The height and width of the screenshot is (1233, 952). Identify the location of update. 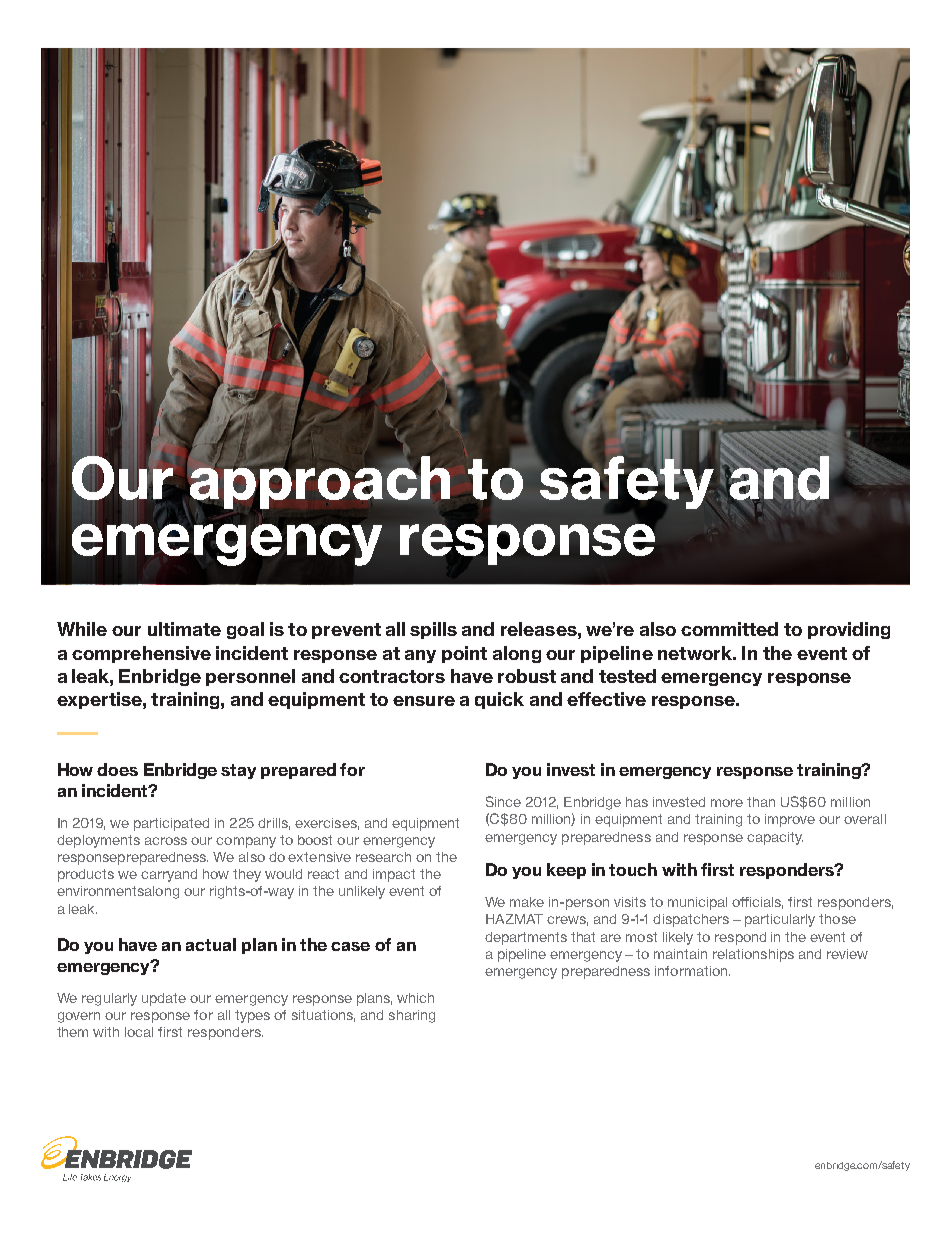
(164, 999).
